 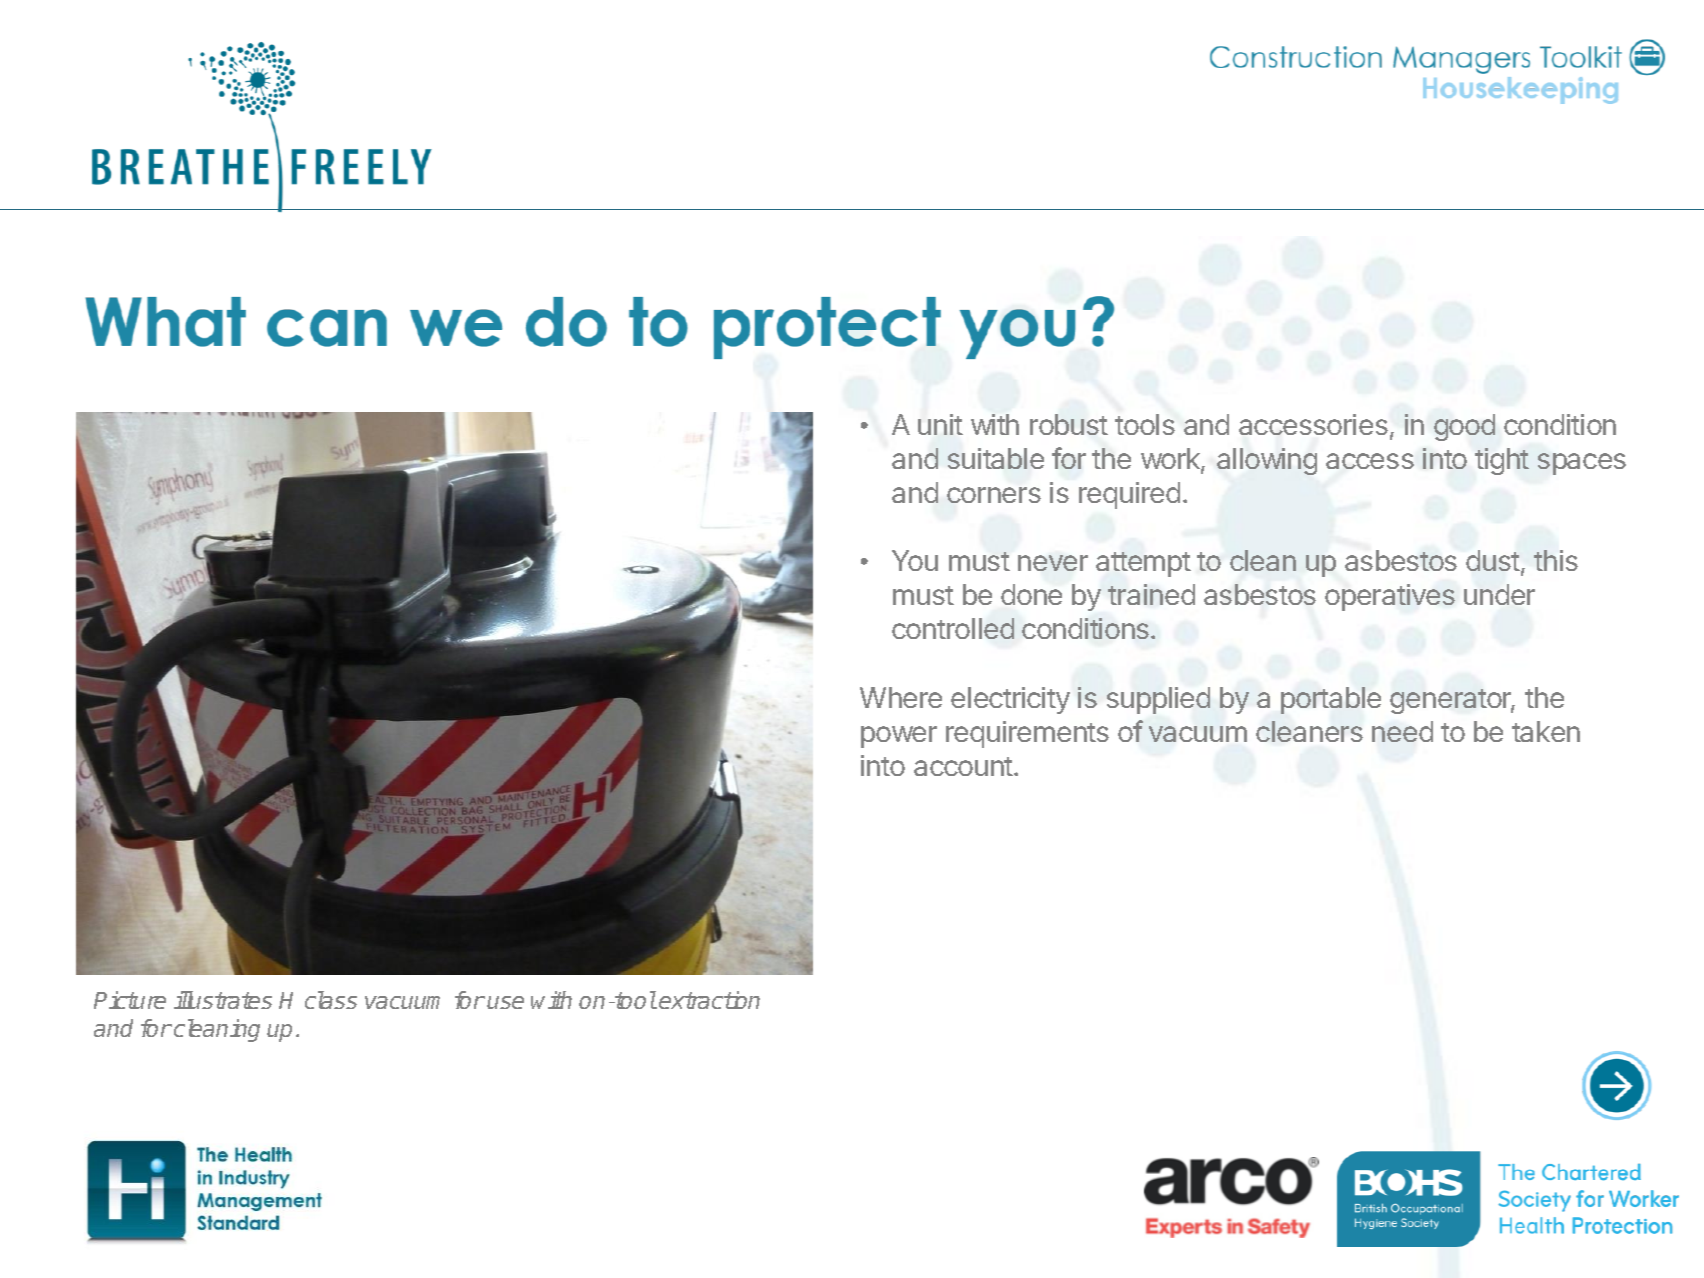 What do you see at coordinates (915, 560) in the screenshot?
I see `You` at bounding box center [915, 560].
